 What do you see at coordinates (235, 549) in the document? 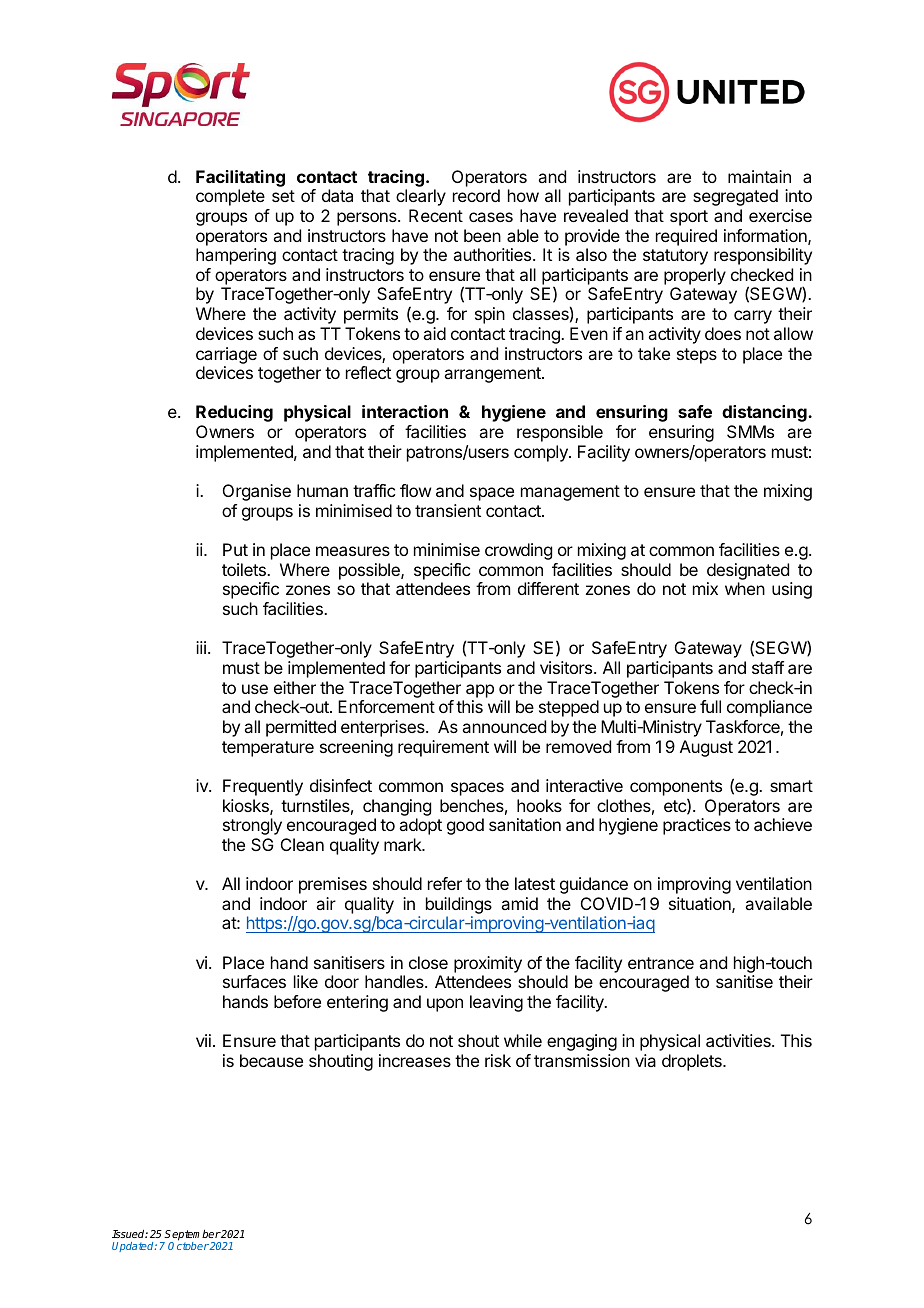
I see `Put` at bounding box center [235, 549].
